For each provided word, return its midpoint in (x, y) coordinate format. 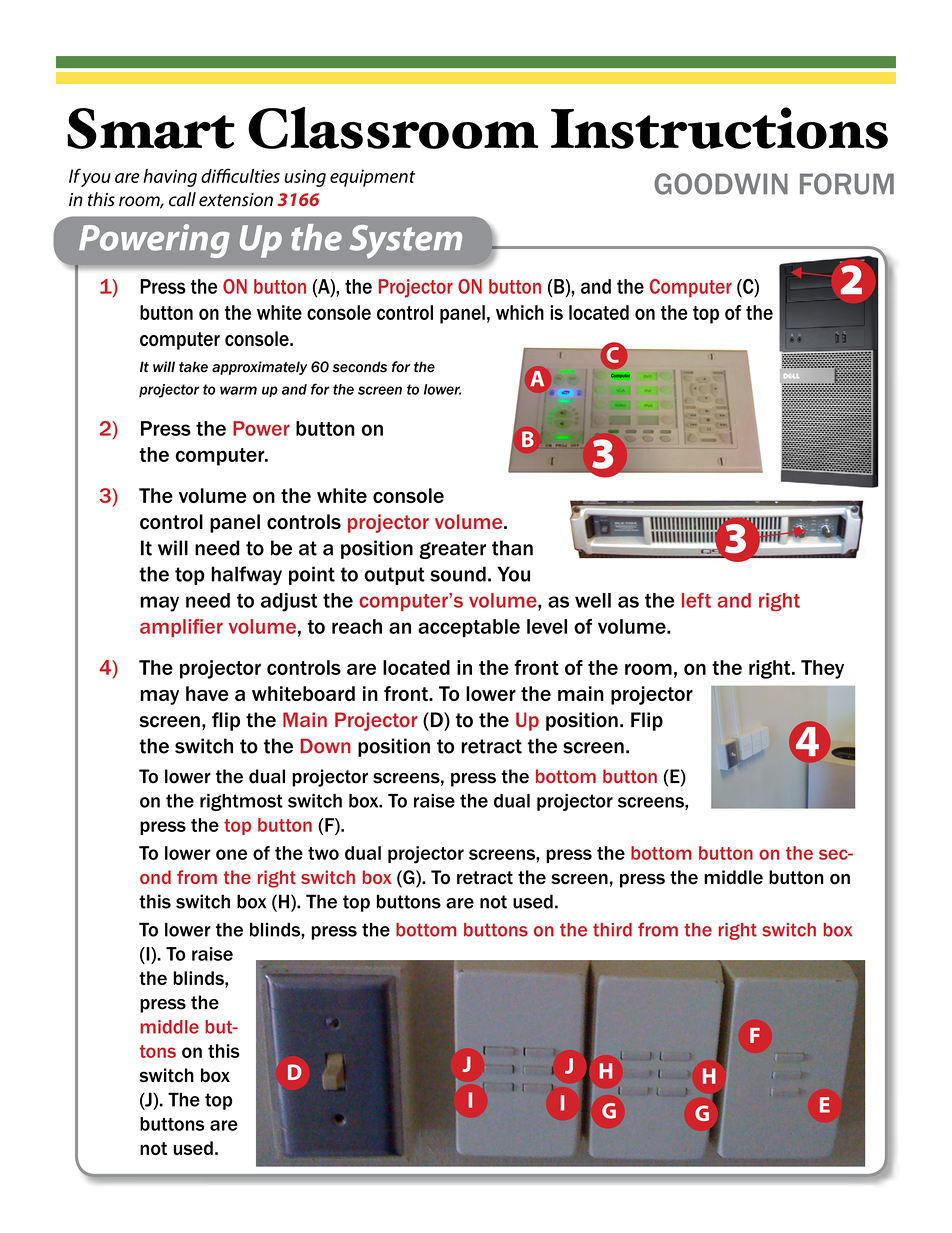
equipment (372, 178)
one (231, 854)
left (696, 600)
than (512, 548)
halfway (246, 576)
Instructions (719, 128)
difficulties (240, 175)
